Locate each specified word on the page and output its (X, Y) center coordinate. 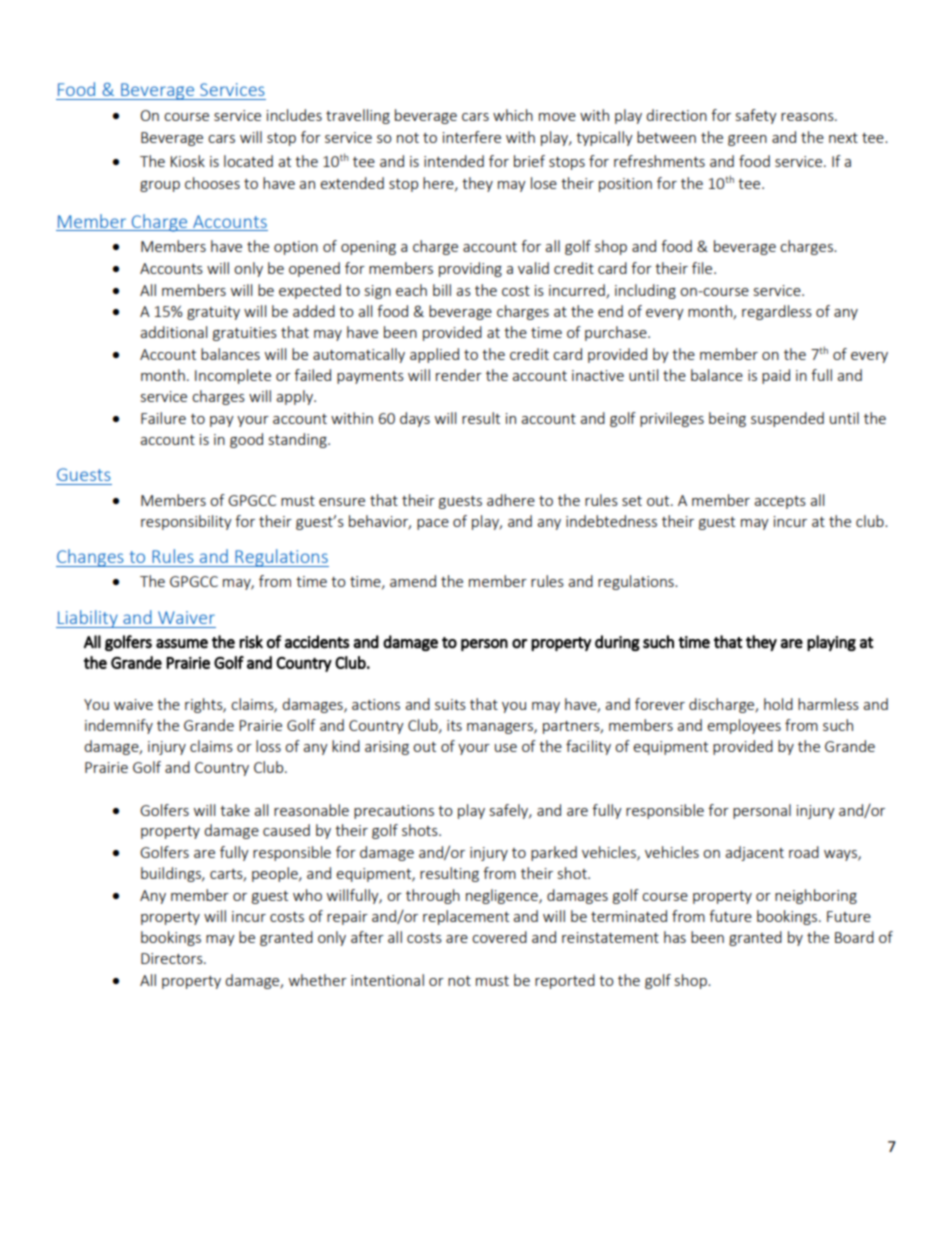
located (248, 161)
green (747, 140)
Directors (173, 958)
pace (433, 524)
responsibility (186, 522)
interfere (472, 137)
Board (854, 937)
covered (499, 937)
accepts (780, 502)
